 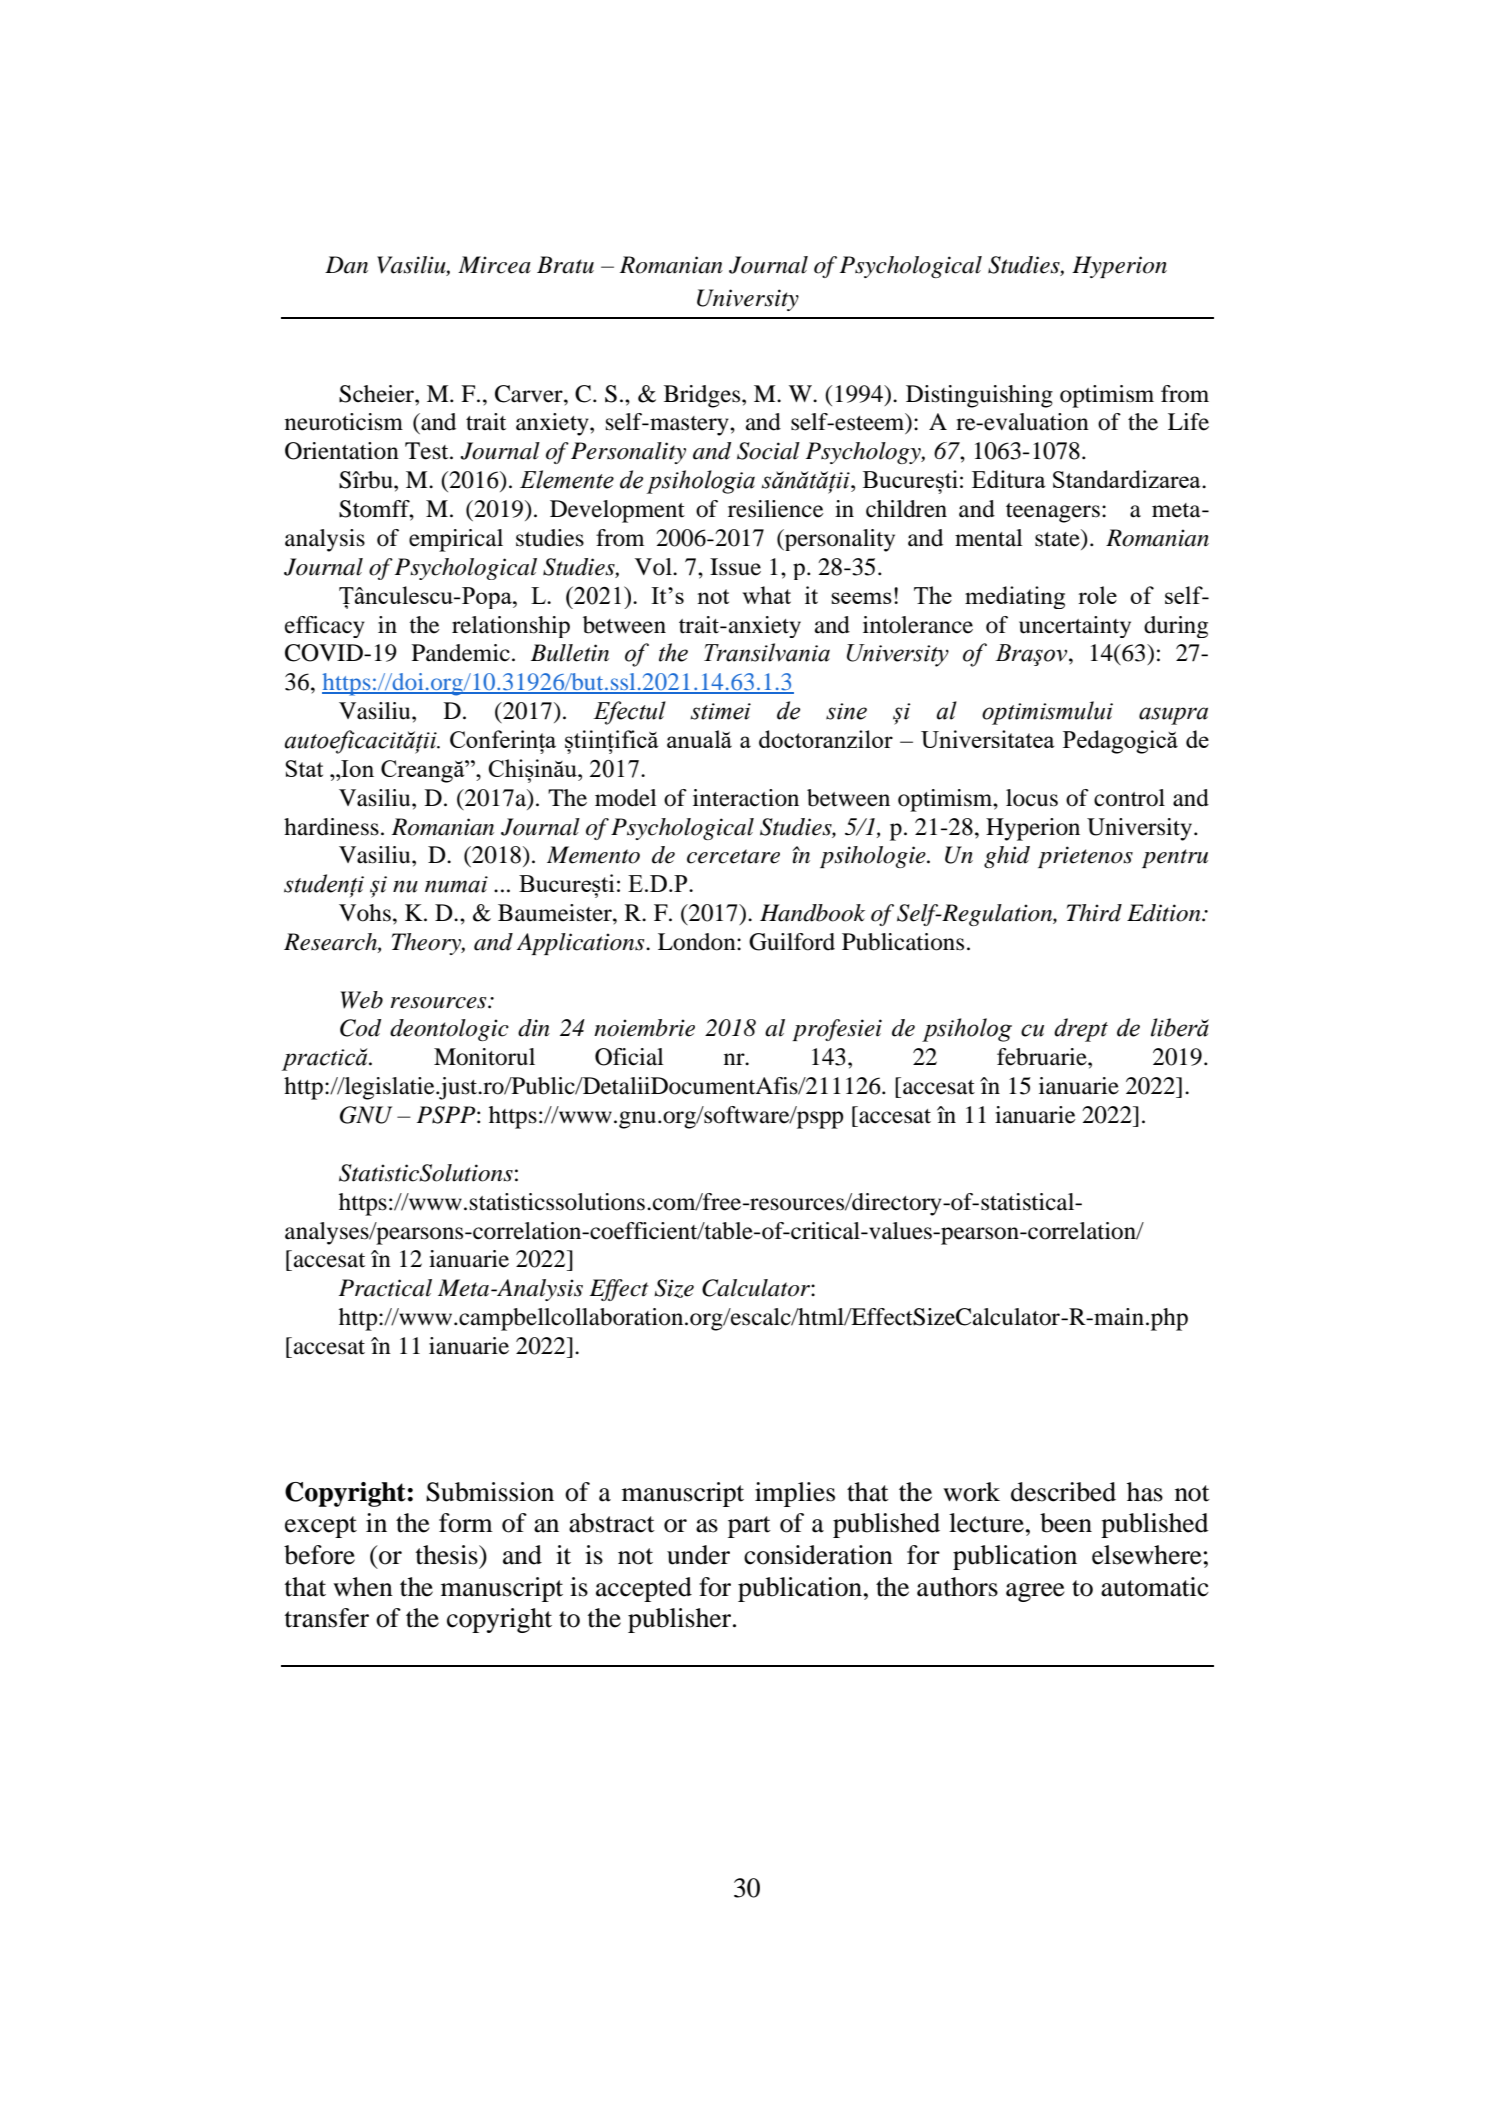 I want to click on Third, so click(x=1094, y=913).
